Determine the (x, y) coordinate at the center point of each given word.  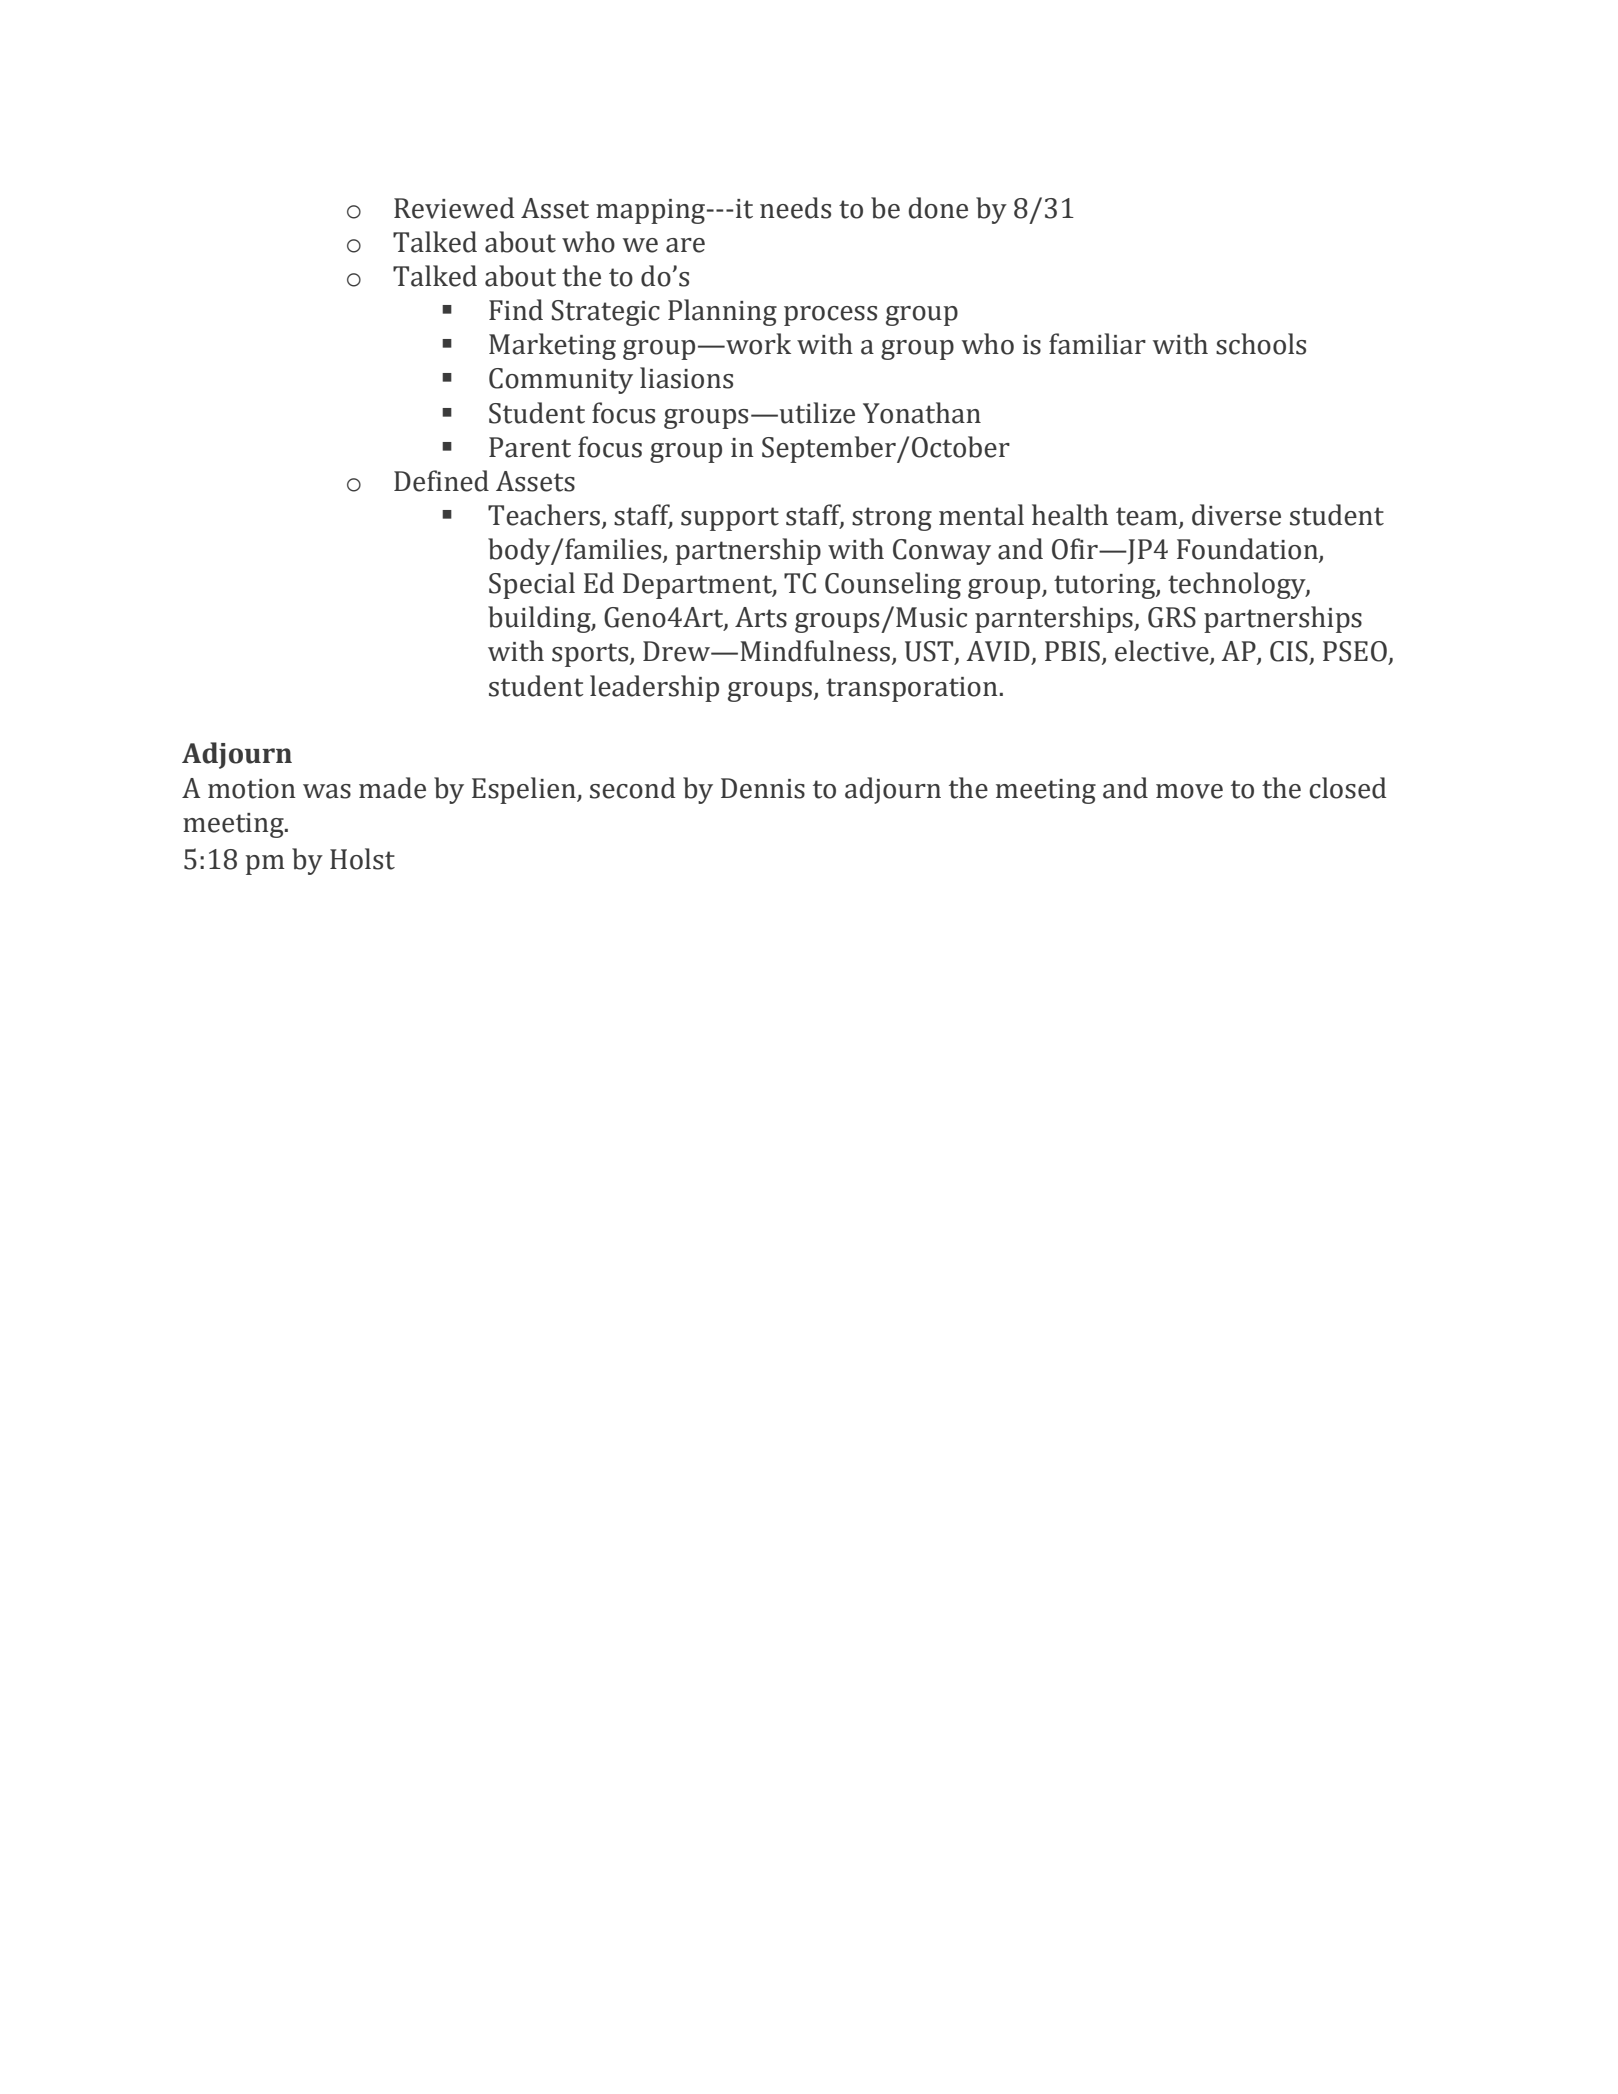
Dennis (763, 788)
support (730, 519)
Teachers (544, 515)
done (938, 208)
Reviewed (454, 208)
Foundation (1248, 550)
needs (795, 208)
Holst (362, 859)
